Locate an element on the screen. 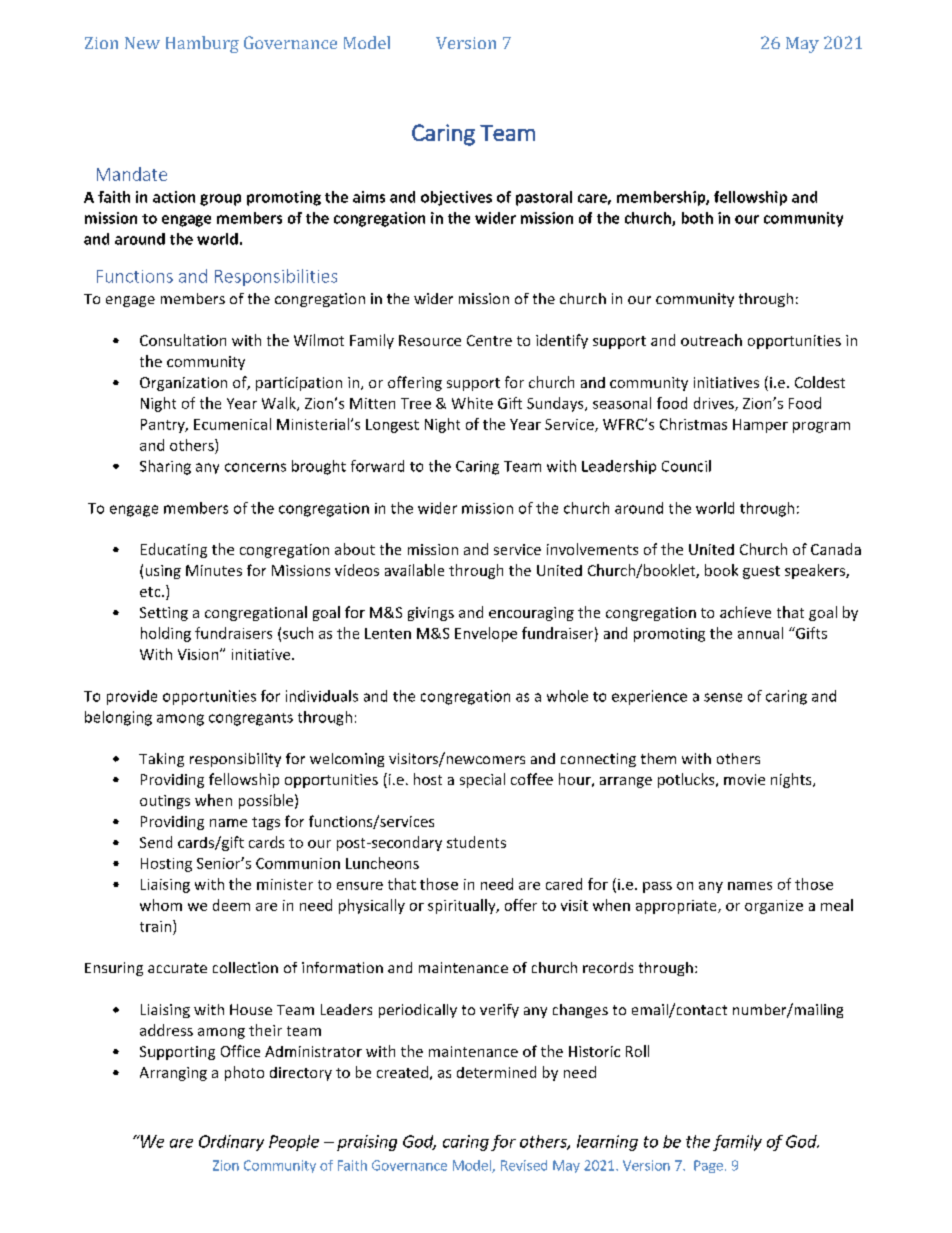 The width and height of the screenshot is (952, 1233). Hamburg is located at coordinates (202, 44).
